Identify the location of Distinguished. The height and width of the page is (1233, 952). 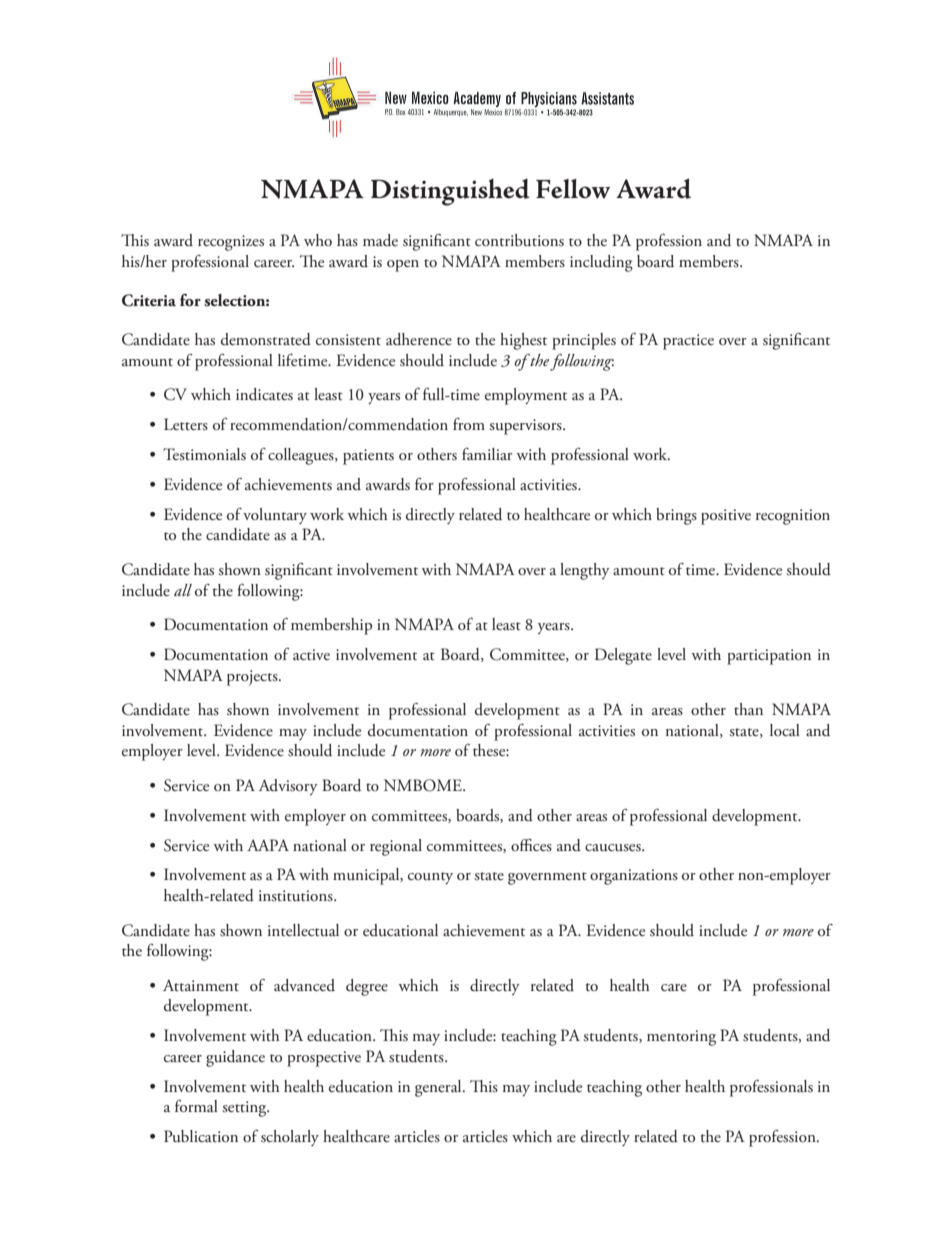
(450, 192).
